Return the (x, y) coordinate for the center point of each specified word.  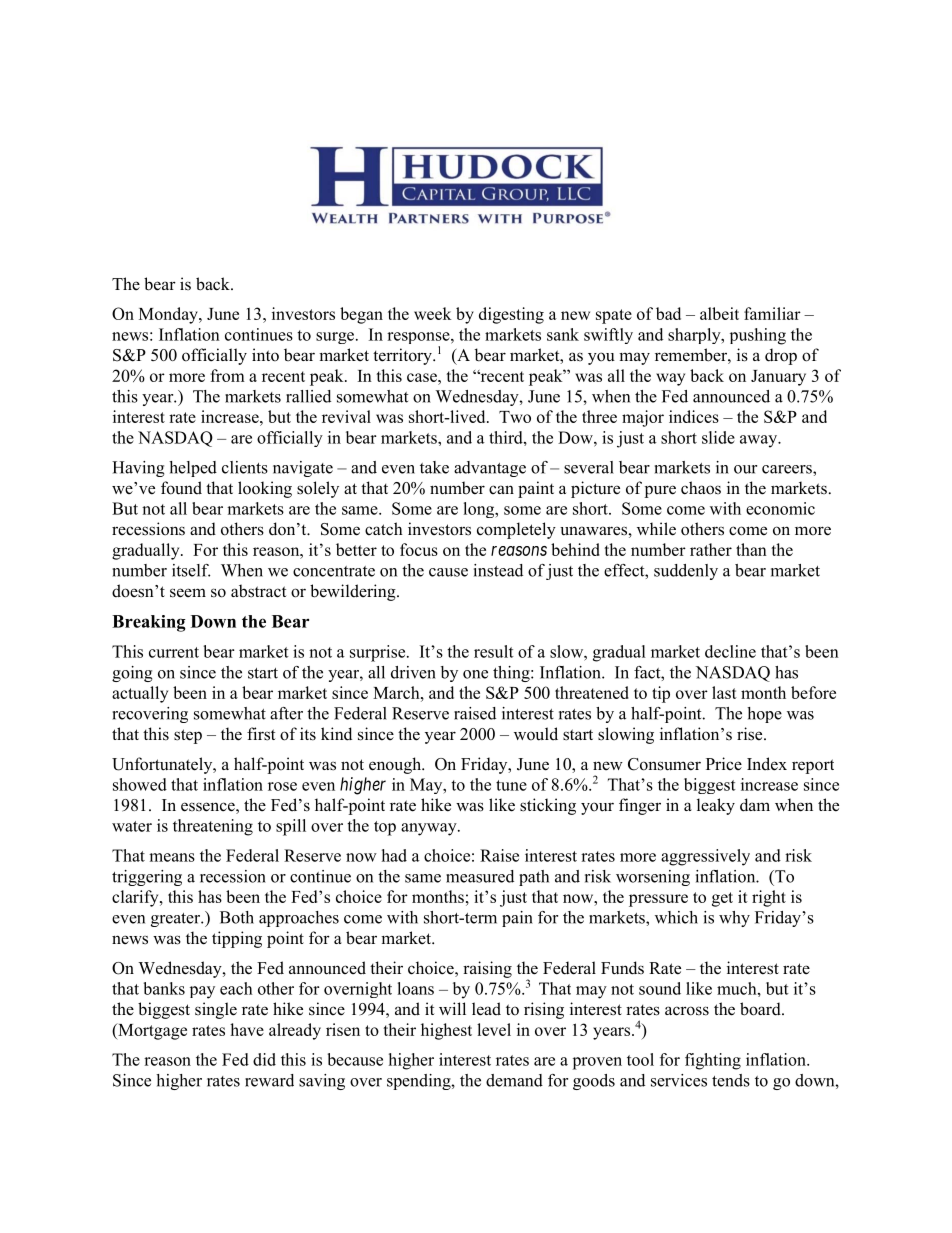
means (172, 857)
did (264, 1059)
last (724, 692)
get (722, 899)
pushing (758, 336)
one (475, 674)
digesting (511, 315)
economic (780, 508)
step (188, 736)
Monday (169, 315)
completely (516, 530)
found (181, 488)
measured (480, 876)
